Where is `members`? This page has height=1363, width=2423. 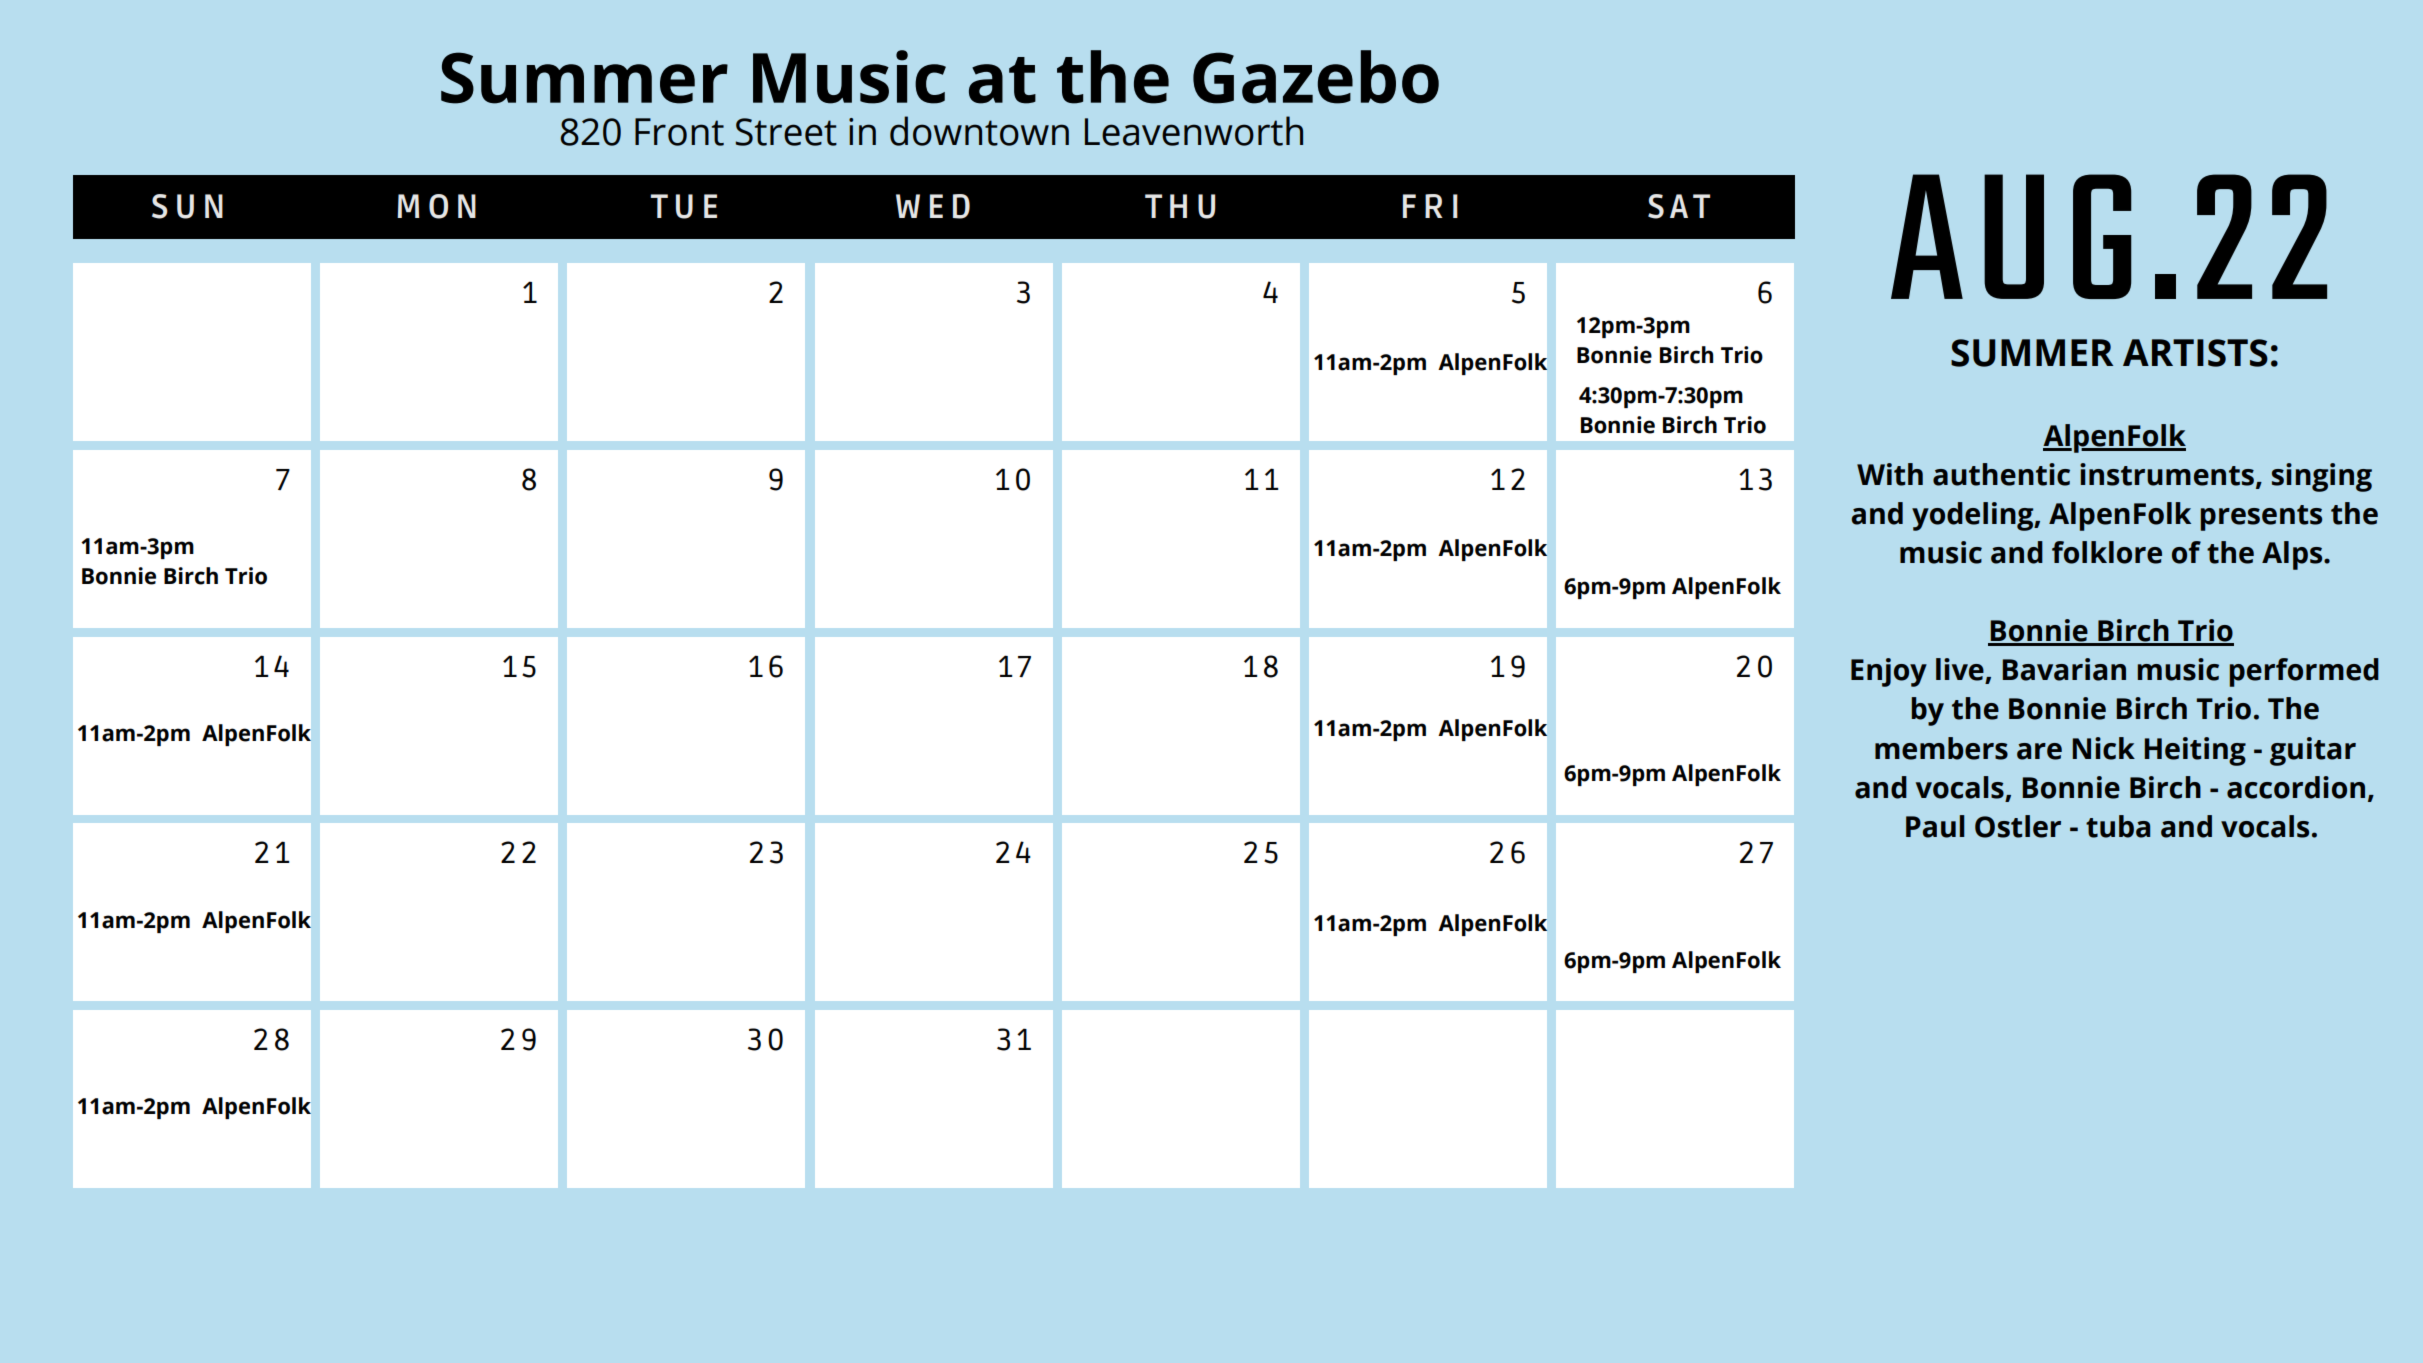
members is located at coordinates (1941, 748).
